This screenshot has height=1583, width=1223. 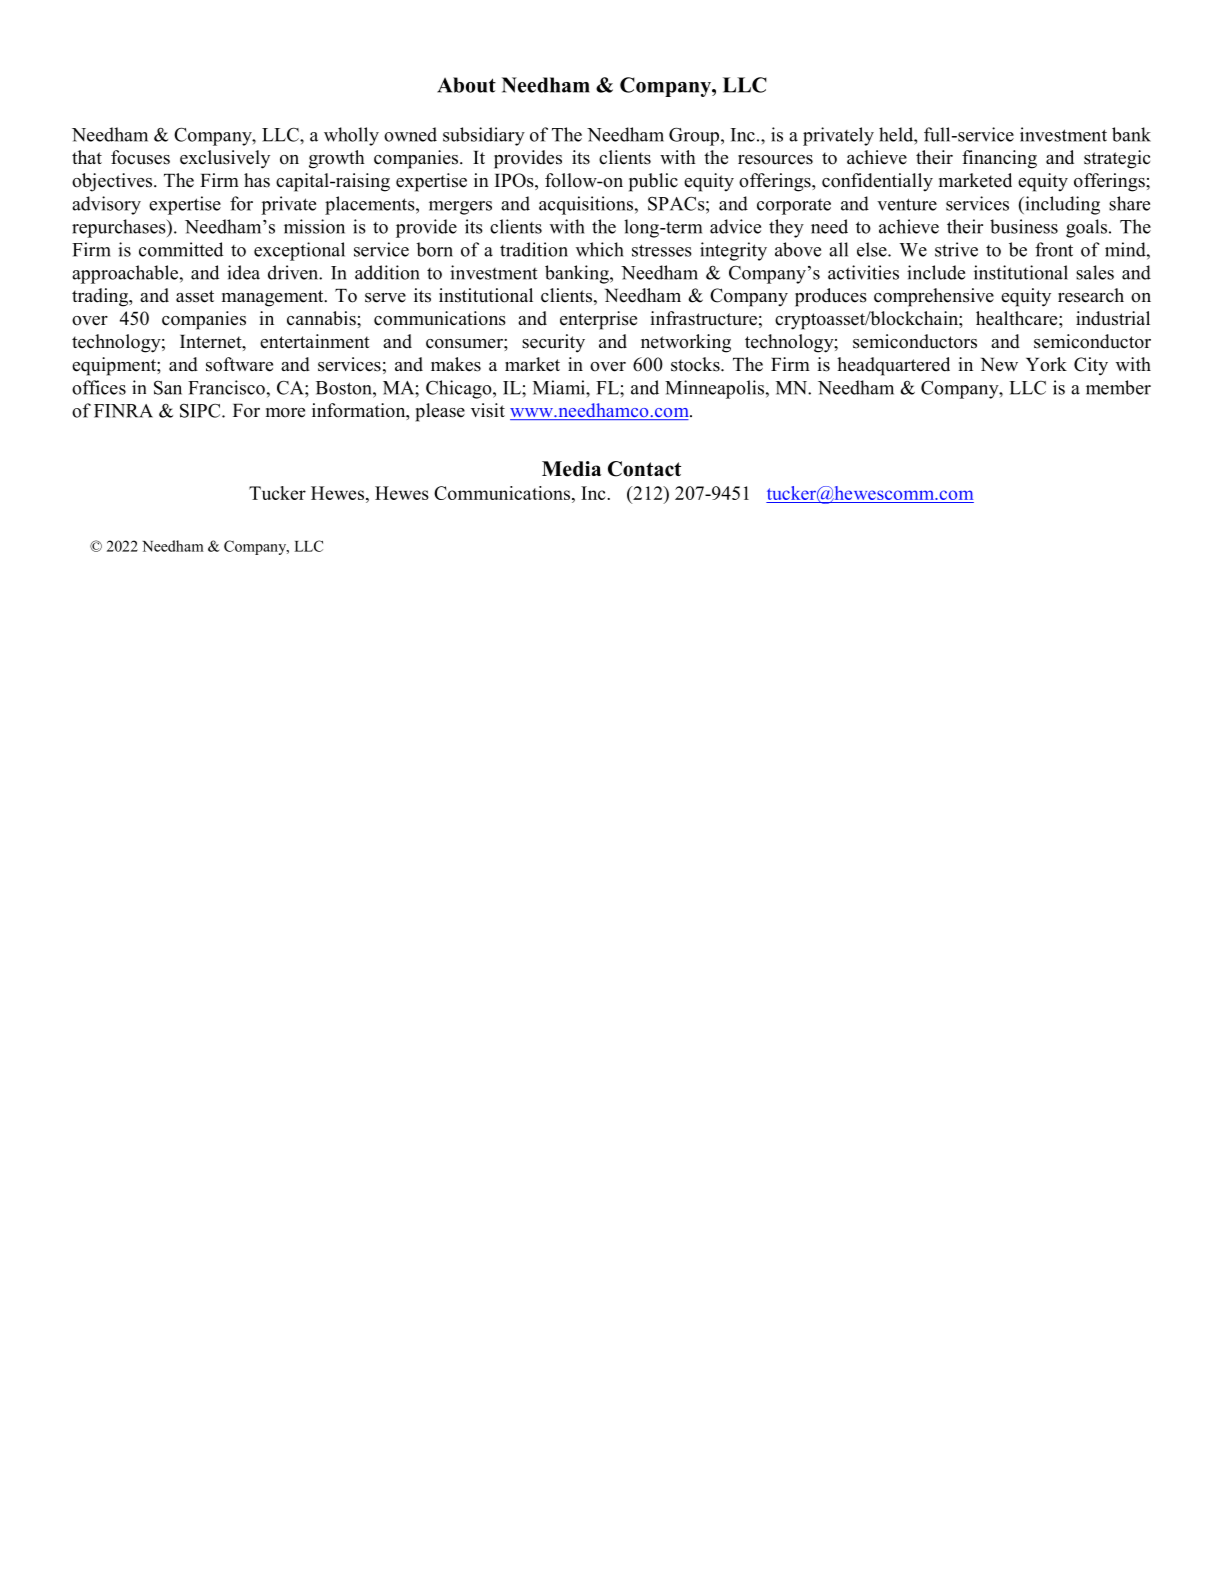 What do you see at coordinates (644, 469) in the screenshot?
I see `Contact` at bounding box center [644, 469].
